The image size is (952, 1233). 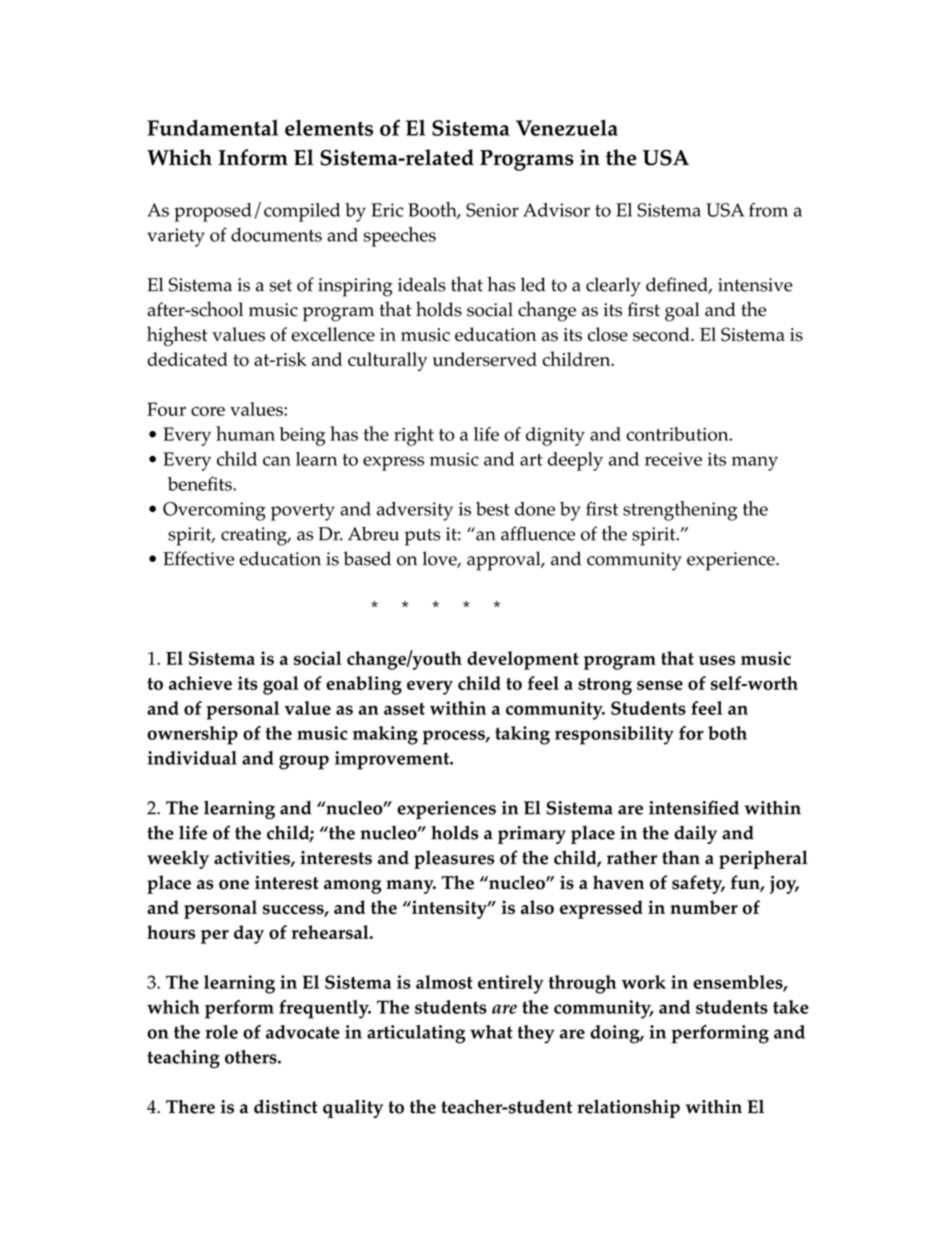 What do you see at coordinates (198, 558) in the screenshot?
I see `Effective` at bounding box center [198, 558].
